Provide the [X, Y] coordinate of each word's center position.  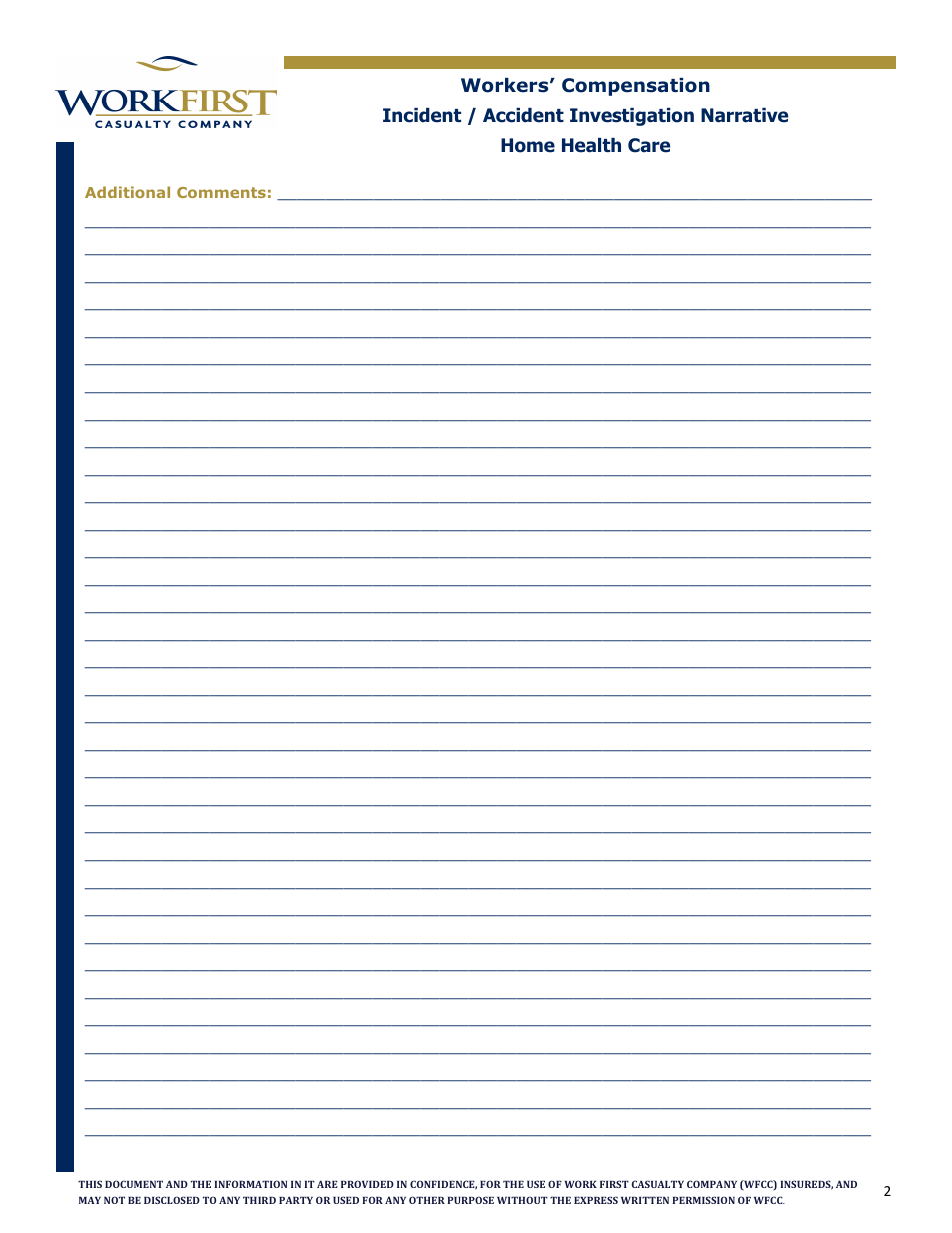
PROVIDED [367, 1184]
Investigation [632, 117]
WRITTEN [645, 1200]
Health [591, 145]
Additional [127, 192]
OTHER [427, 1200]
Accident [523, 115]
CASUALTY [658, 1184]
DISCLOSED [172, 1200]
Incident [422, 115]
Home [528, 145]
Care [649, 145]
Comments [221, 192]
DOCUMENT [134, 1184]
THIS [90, 1184]
